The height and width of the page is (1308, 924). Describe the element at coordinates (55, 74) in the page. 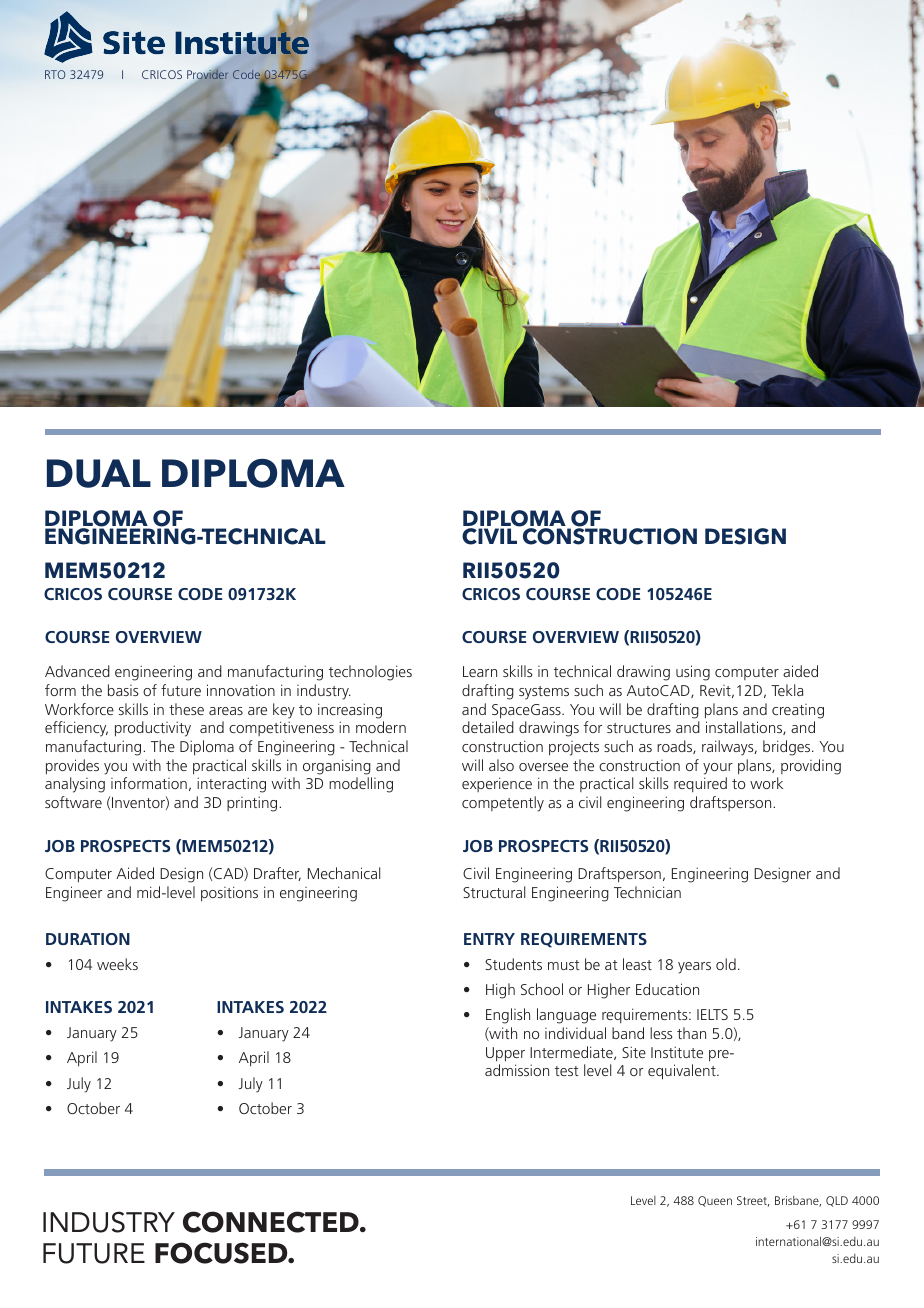

I see `RTO` at that location.
